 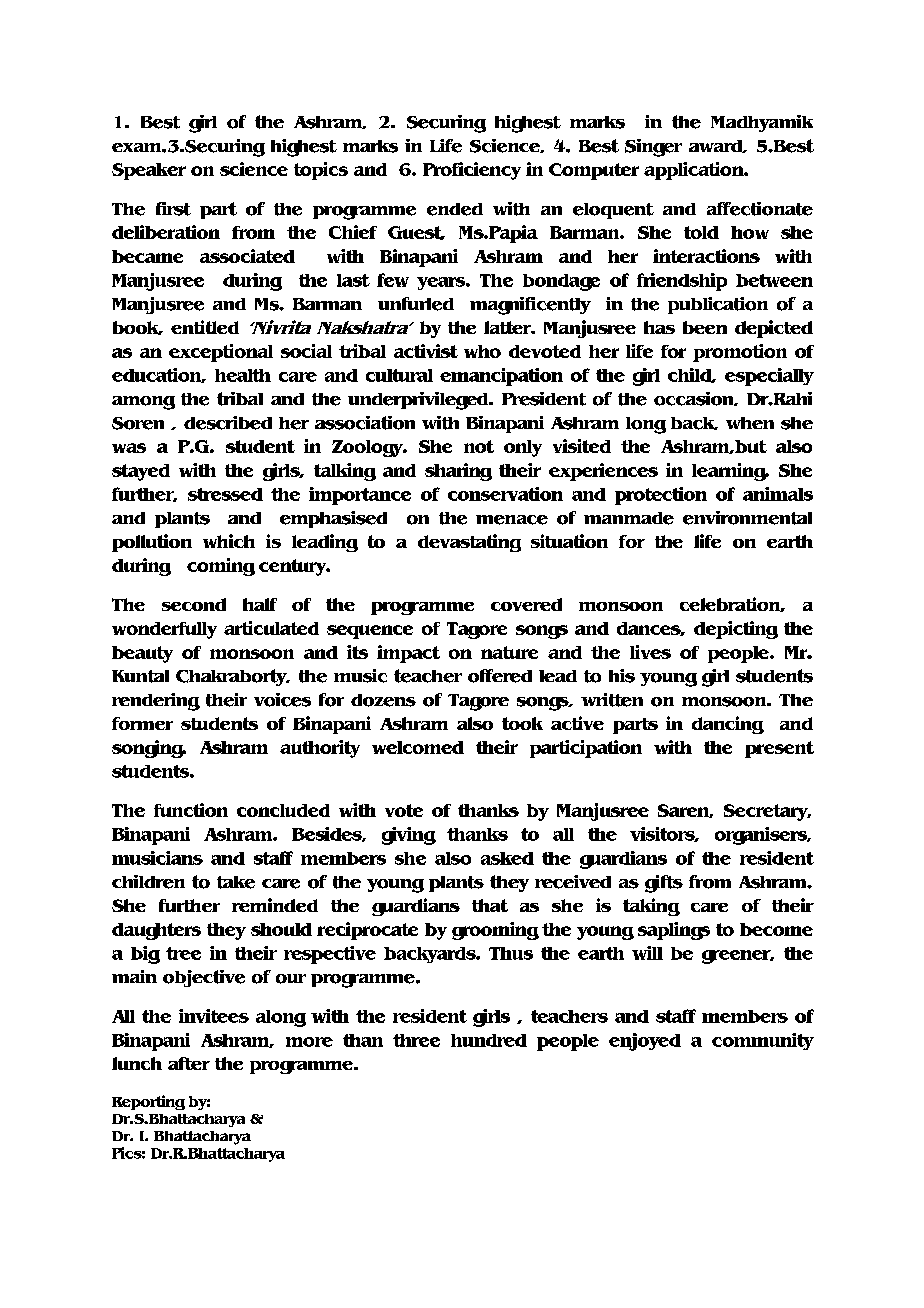 What do you see at coordinates (189, 1063) in the screenshot?
I see `after` at bounding box center [189, 1063].
